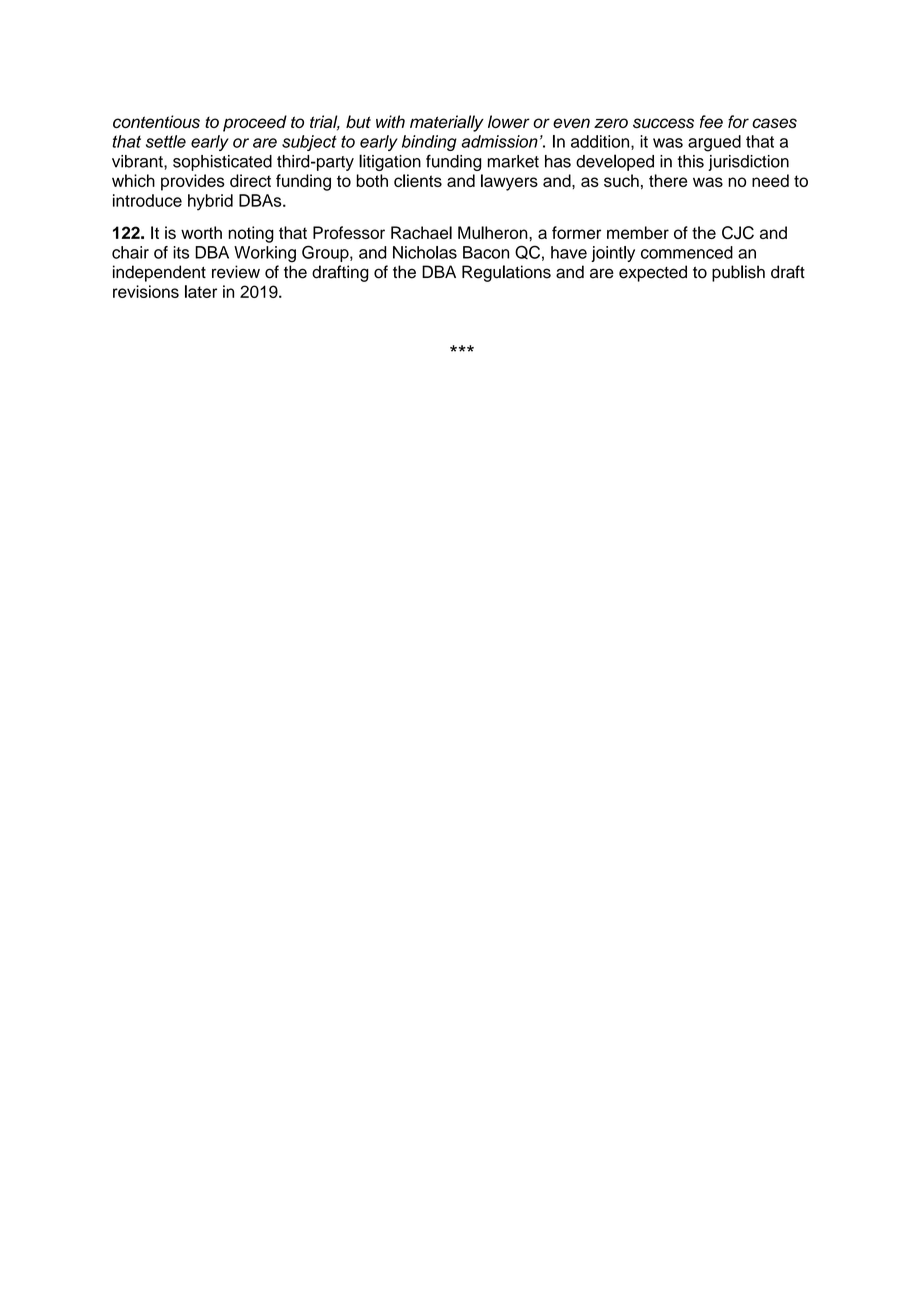 Image resolution: width=924 pixels, height=1308 pixels. I want to click on lawyers, so click(509, 182).
